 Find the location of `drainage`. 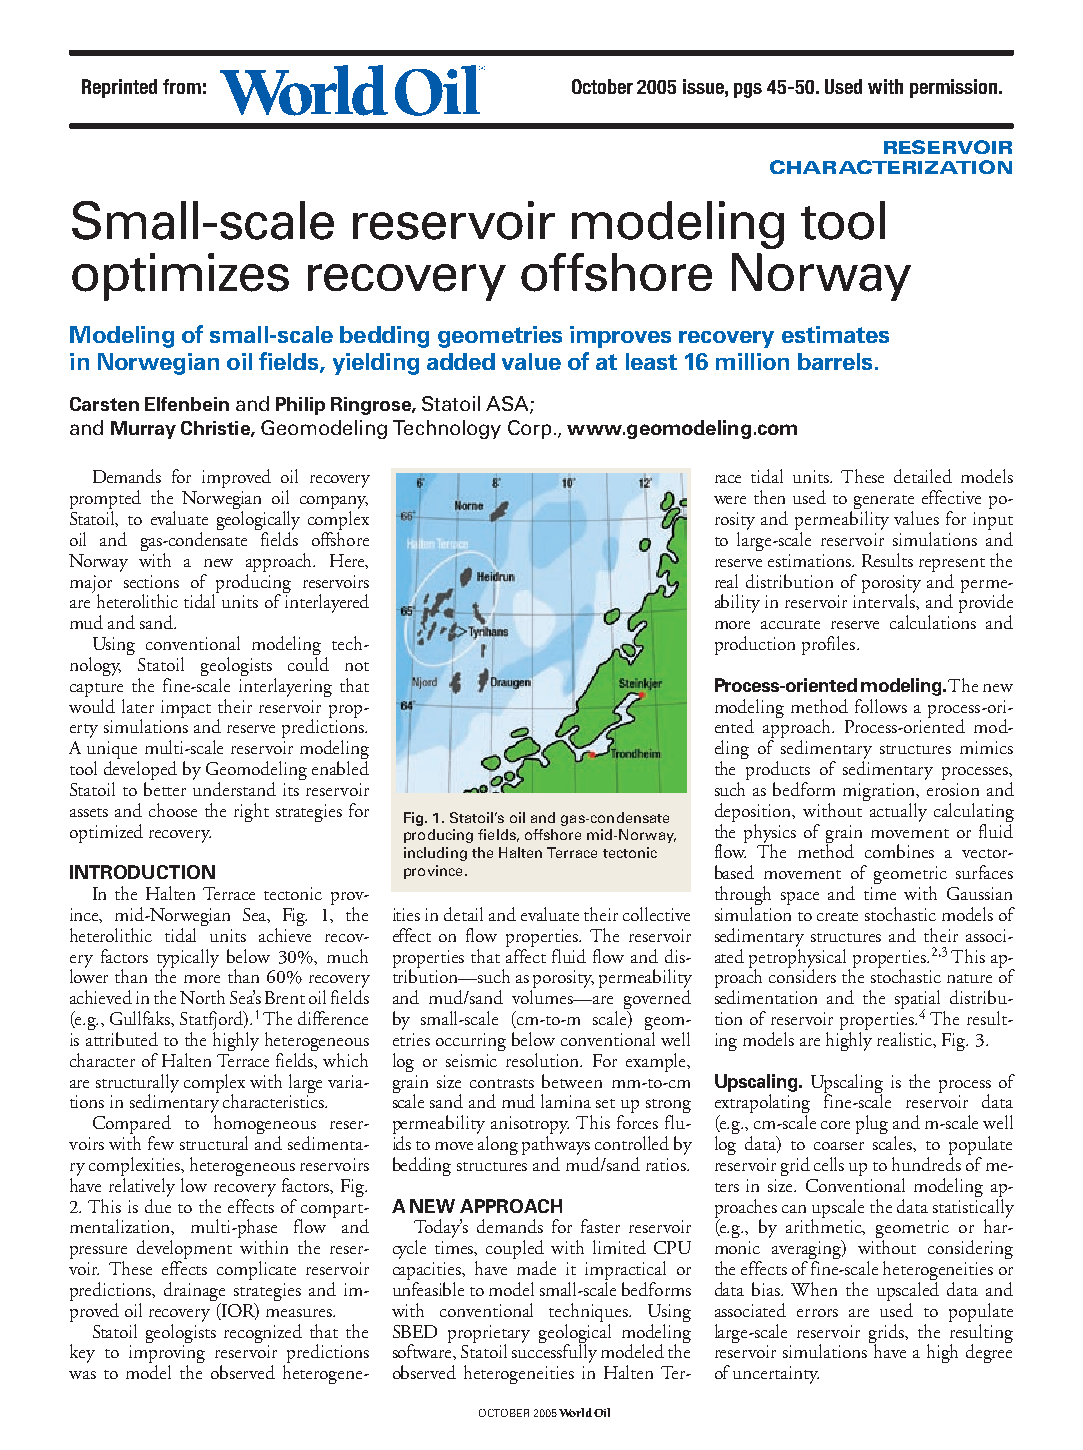

drainage is located at coordinates (194, 1293).
